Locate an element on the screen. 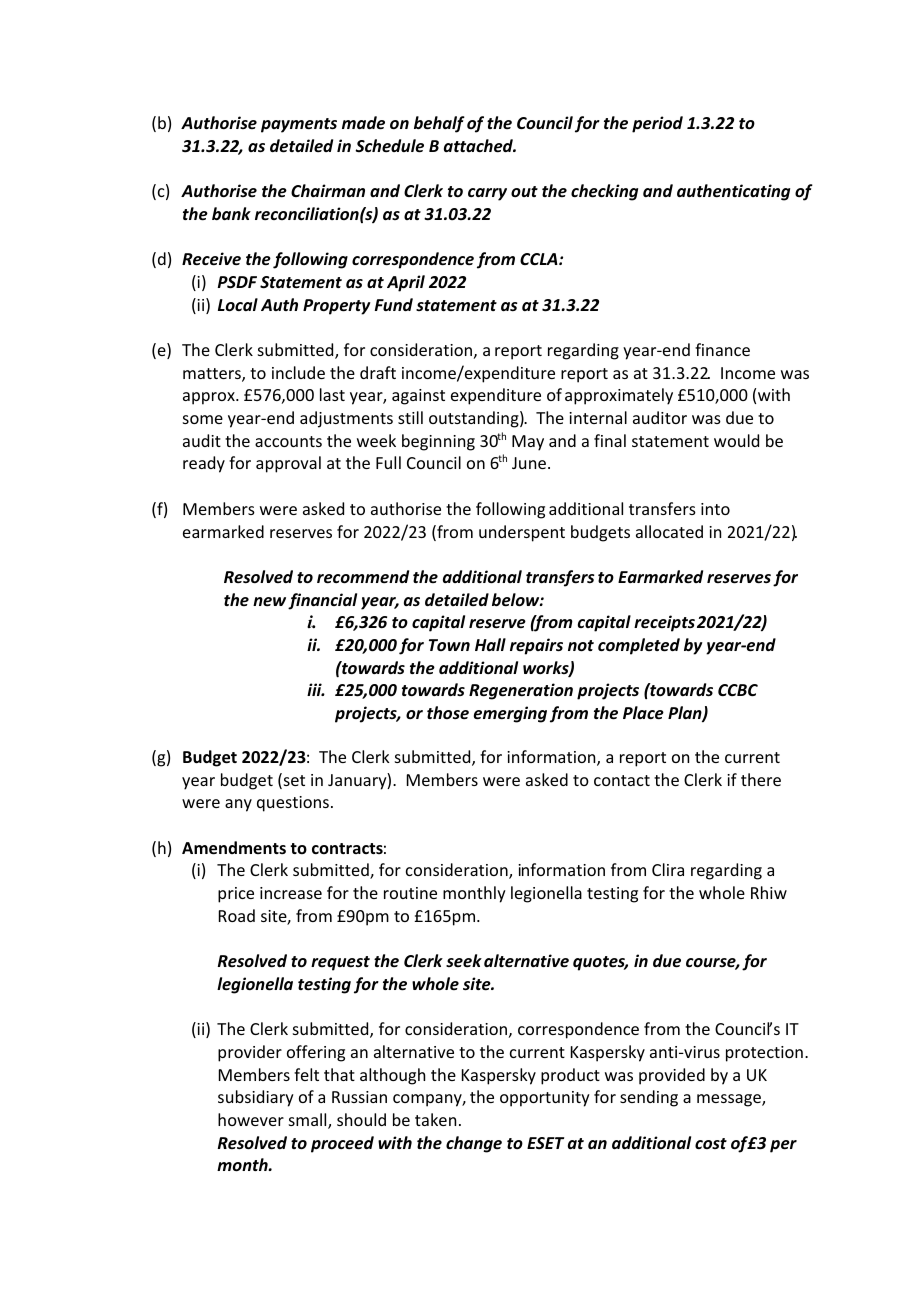 The image size is (924, 1307). period is located at coordinates (657, 124).
